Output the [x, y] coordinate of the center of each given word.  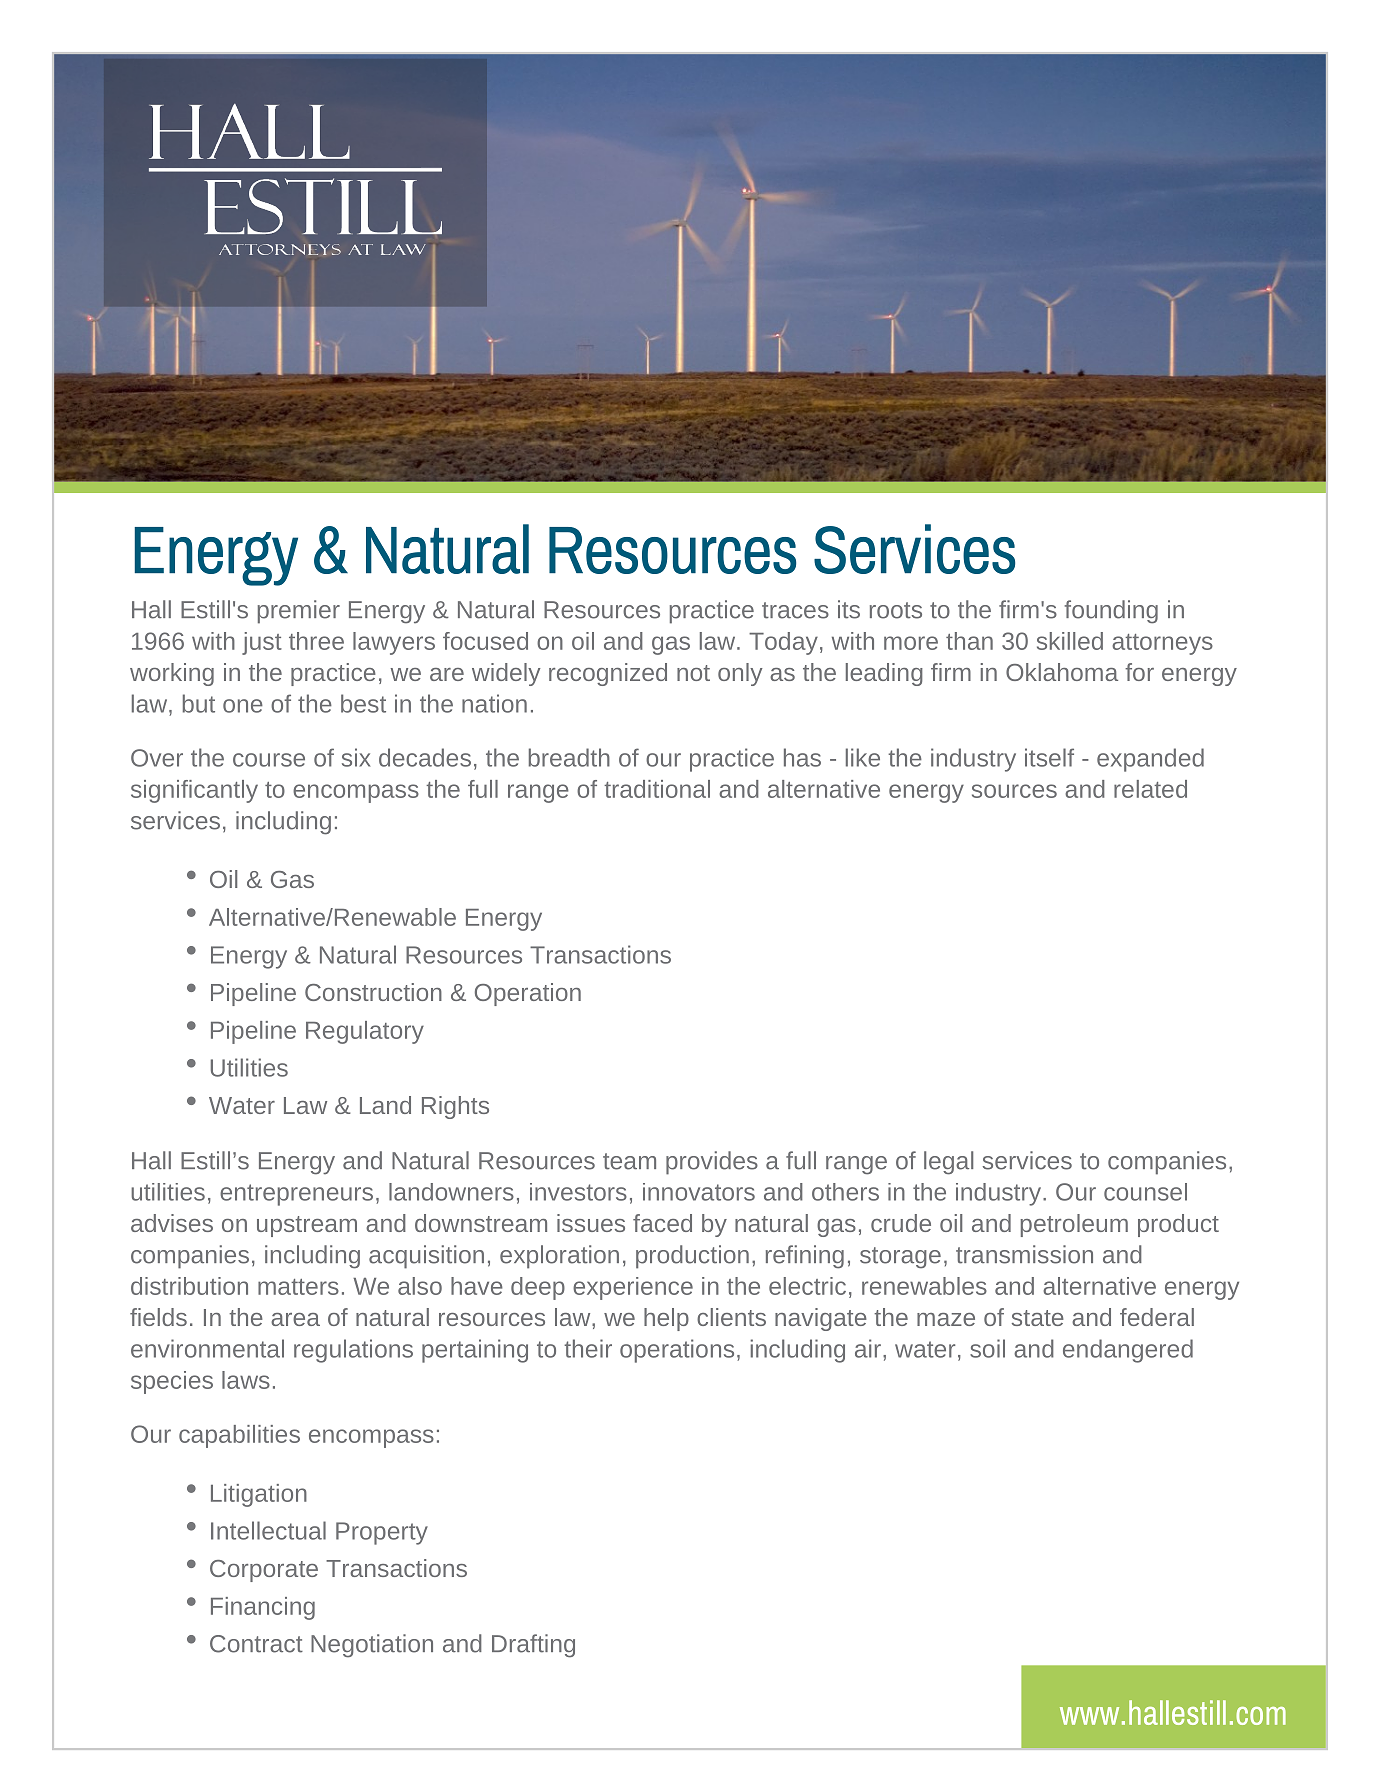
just [262, 643]
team [629, 1161]
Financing [263, 1608]
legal [948, 1163]
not [693, 673]
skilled [1070, 641]
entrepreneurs [296, 1195]
